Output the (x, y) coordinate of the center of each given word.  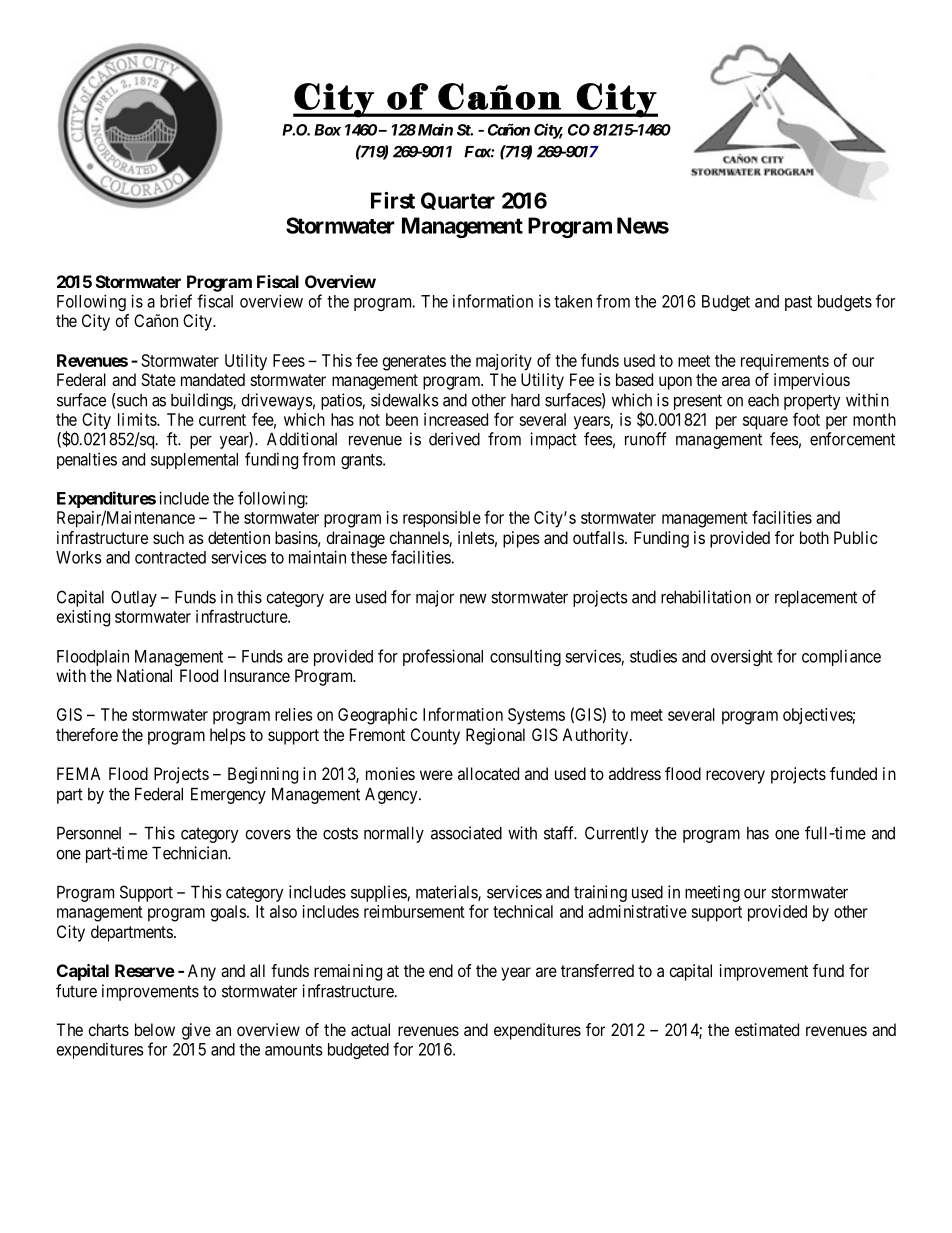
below (155, 1029)
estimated (767, 1029)
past (798, 303)
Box (327, 130)
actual (370, 1029)
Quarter (458, 201)
